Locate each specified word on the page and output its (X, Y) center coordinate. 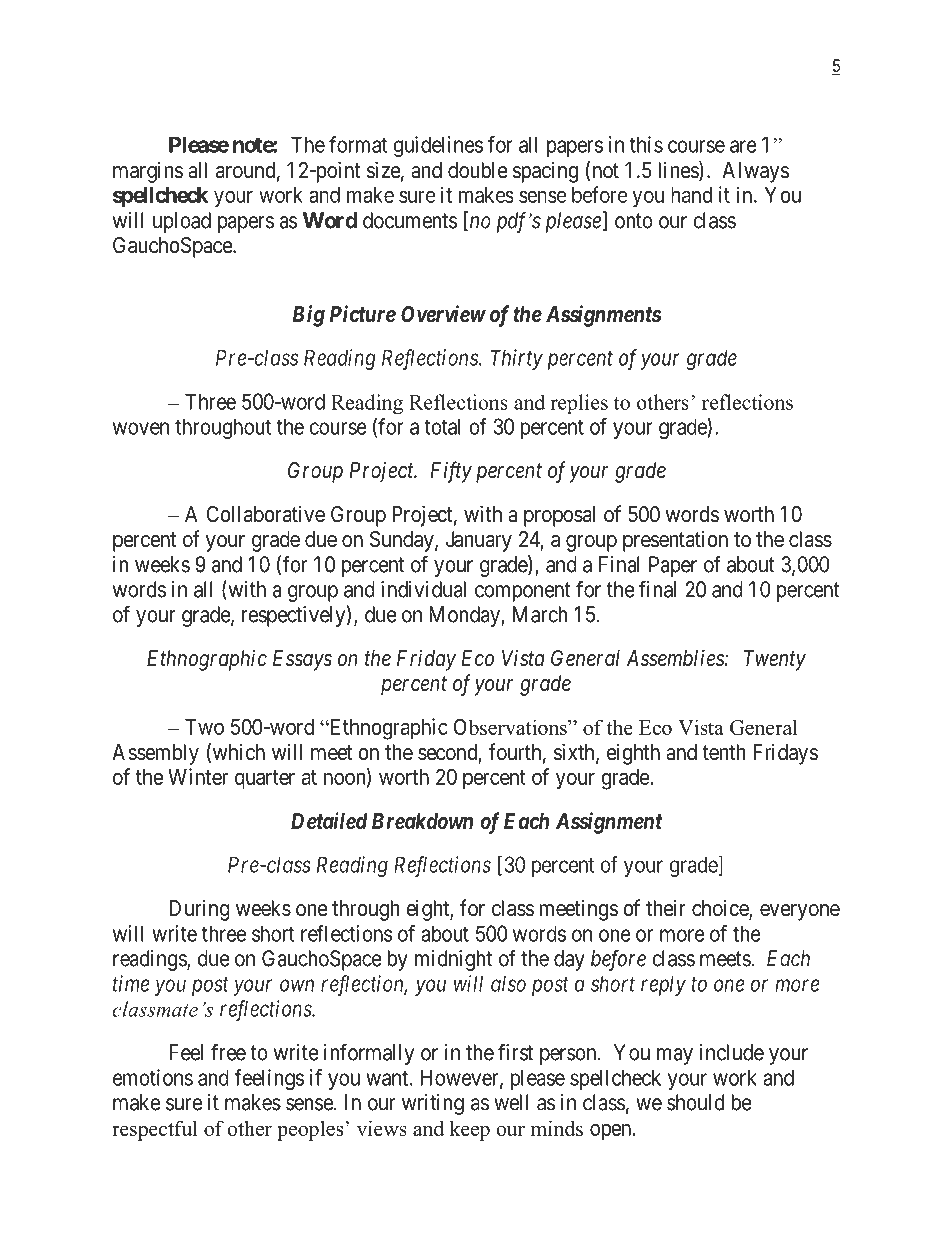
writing (433, 1104)
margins (148, 172)
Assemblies (676, 658)
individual (423, 589)
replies (579, 404)
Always (756, 172)
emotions (153, 1077)
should (695, 1102)
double (478, 170)
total (442, 426)
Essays (302, 660)
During (199, 910)
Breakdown (422, 821)
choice (721, 909)
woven (141, 428)
